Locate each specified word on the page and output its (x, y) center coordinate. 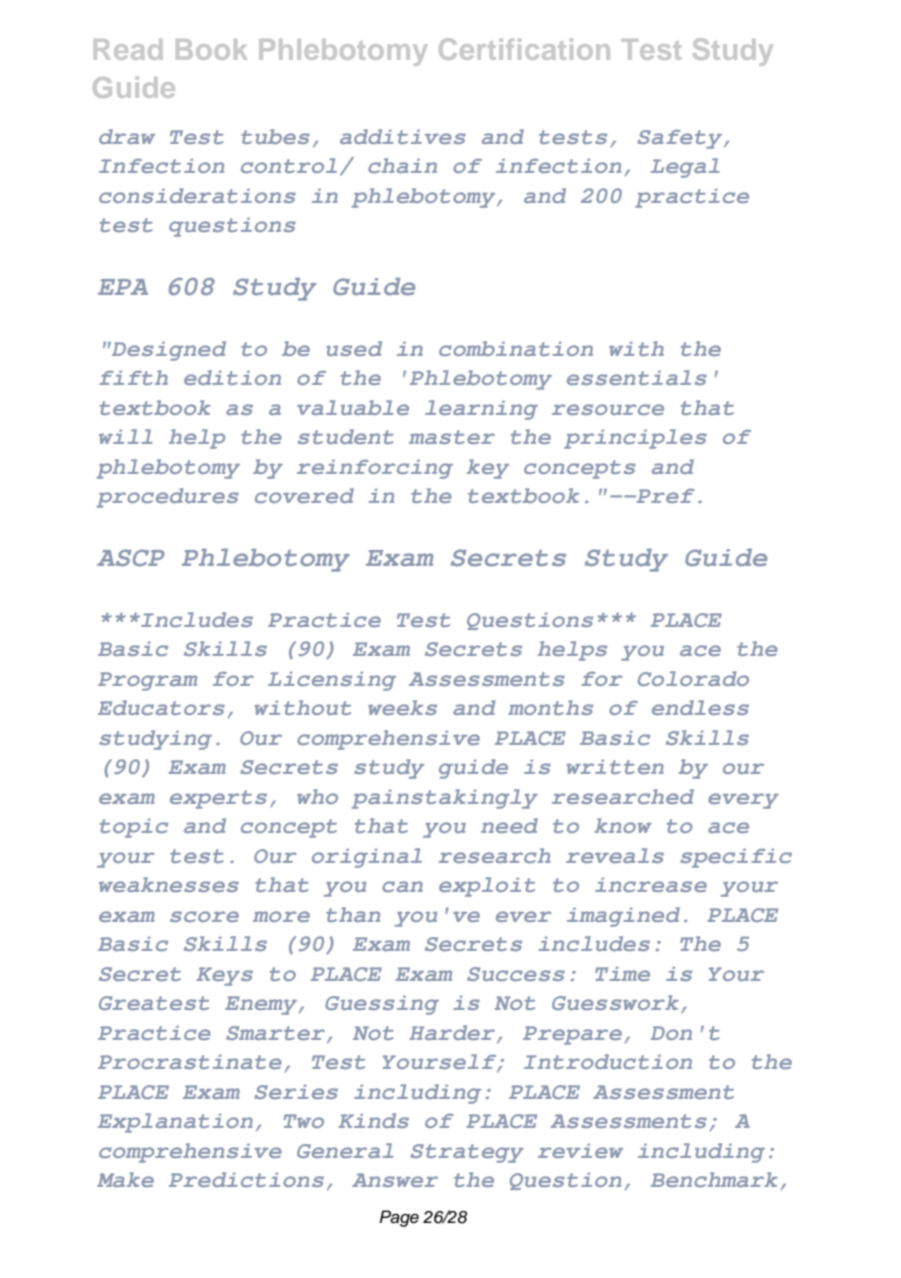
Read (128, 49)
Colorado (693, 678)
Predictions (246, 1179)
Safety (681, 139)
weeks (402, 707)
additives (403, 136)
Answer (395, 1180)
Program (147, 681)
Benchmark (714, 1179)
